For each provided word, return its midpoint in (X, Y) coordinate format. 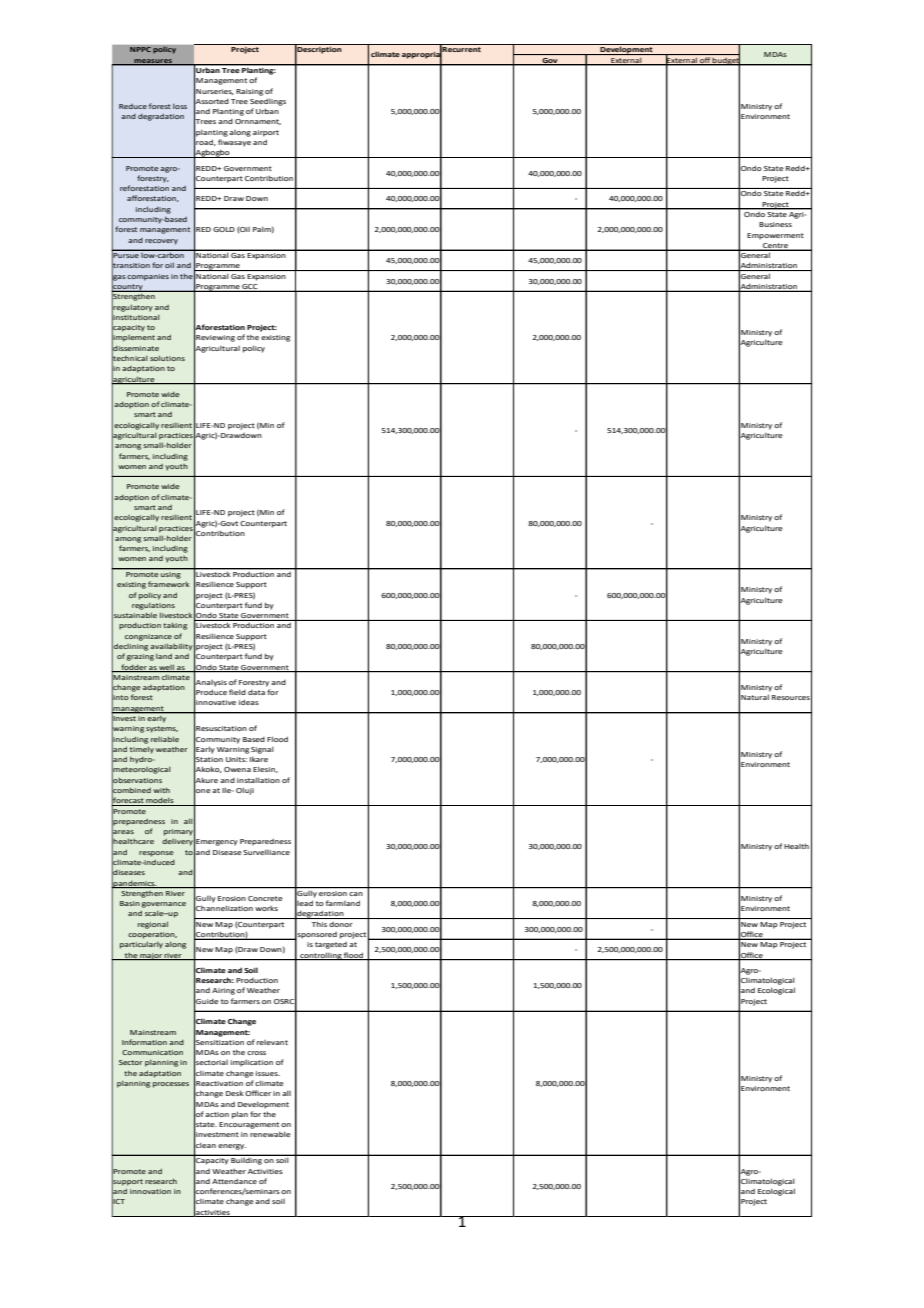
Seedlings (268, 102)
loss (180, 106)
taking (175, 626)
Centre (775, 246)
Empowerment (775, 236)
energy (232, 1147)
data (256, 692)
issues (268, 1073)
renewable (270, 1134)
